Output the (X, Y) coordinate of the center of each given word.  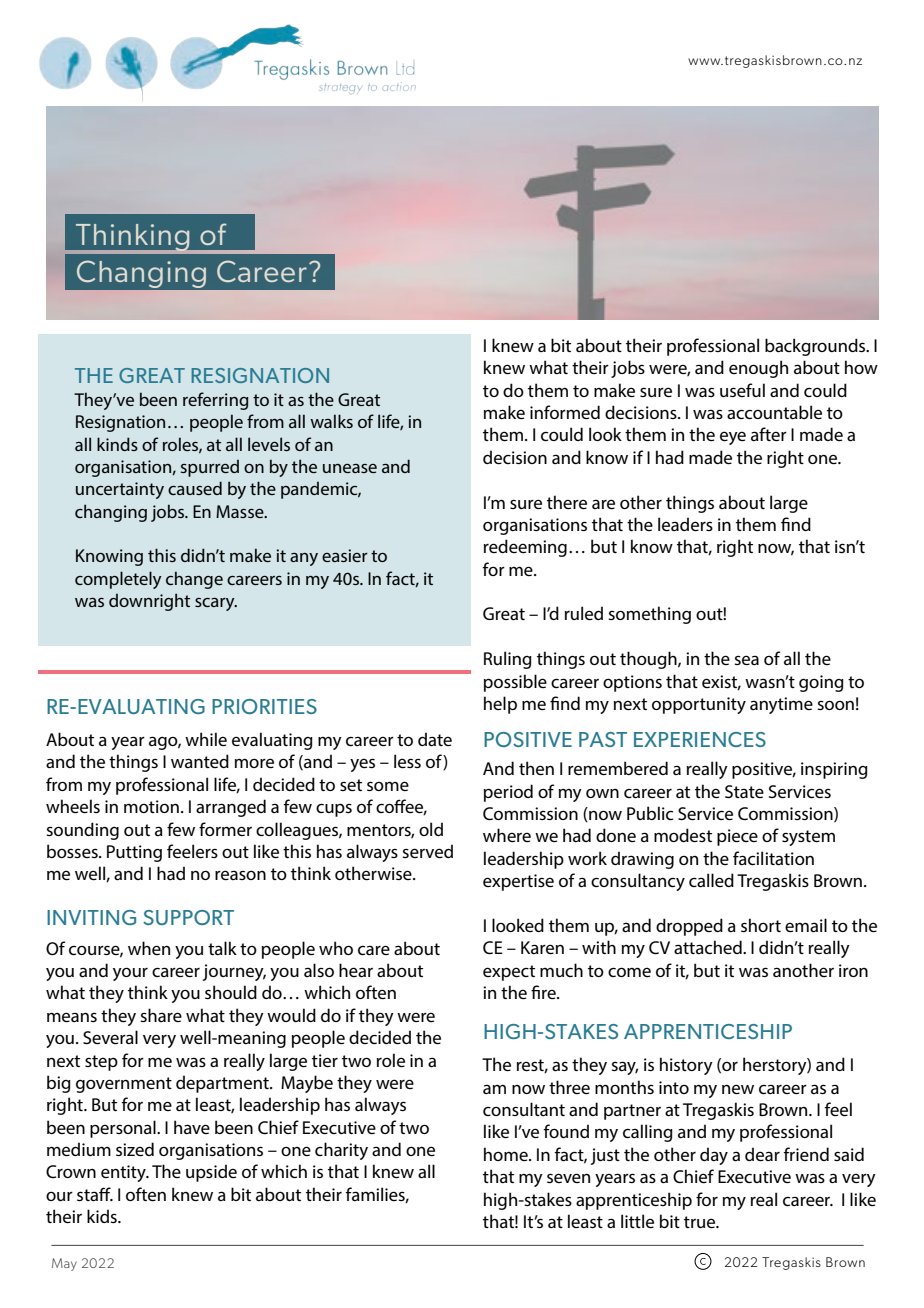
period (508, 793)
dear (762, 1154)
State (744, 791)
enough (758, 369)
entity (124, 1173)
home (507, 1154)
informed (565, 412)
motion (151, 806)
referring (216, 401)
